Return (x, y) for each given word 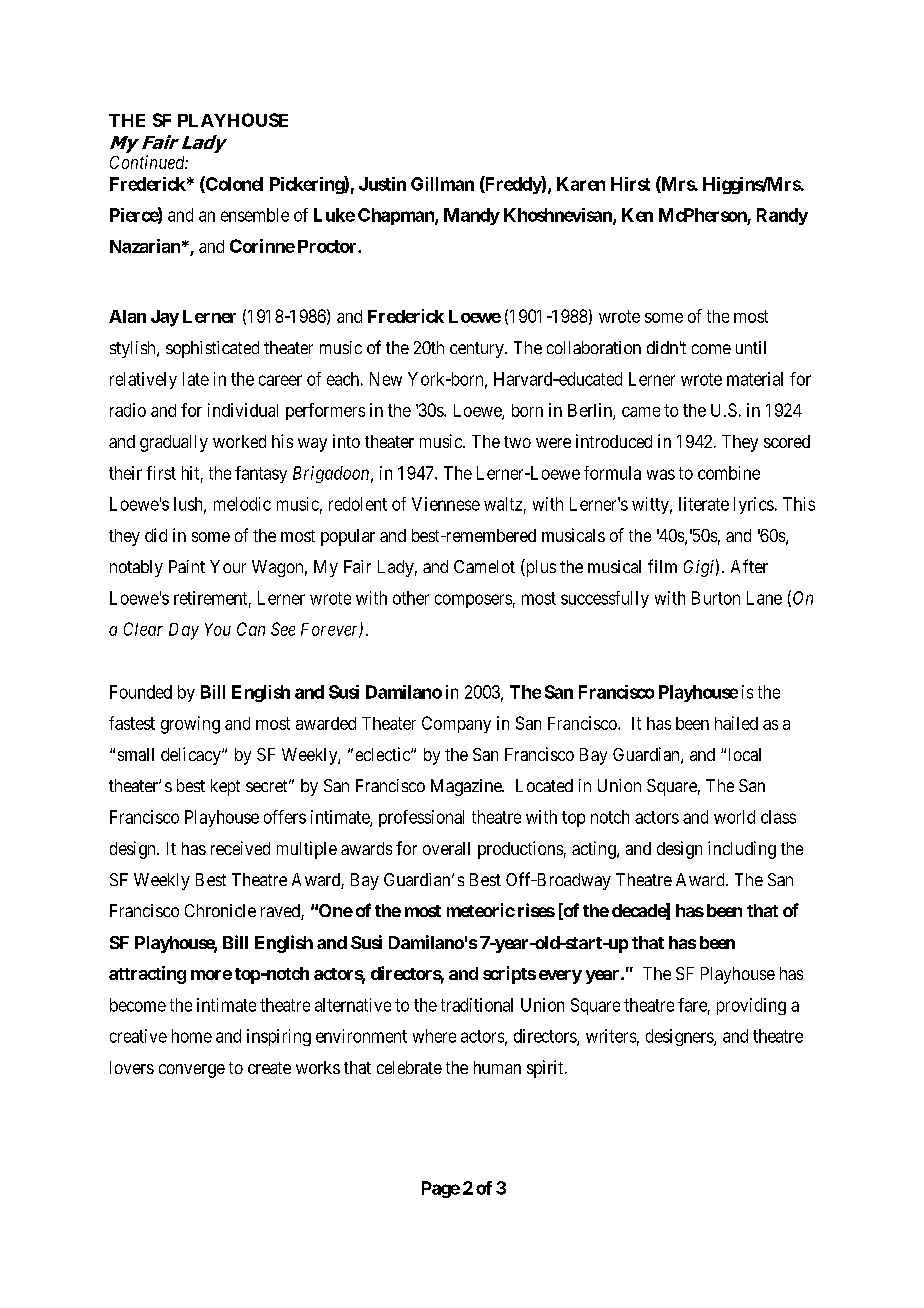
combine (729, 473)
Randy (782, 216)
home (192, 1036)
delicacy (192, 756)
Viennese (446, 504)
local (745, 754)
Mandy (472, 216)
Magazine (467, 787)
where (434, 1036)
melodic (242, 504)
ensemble (255, 215)
